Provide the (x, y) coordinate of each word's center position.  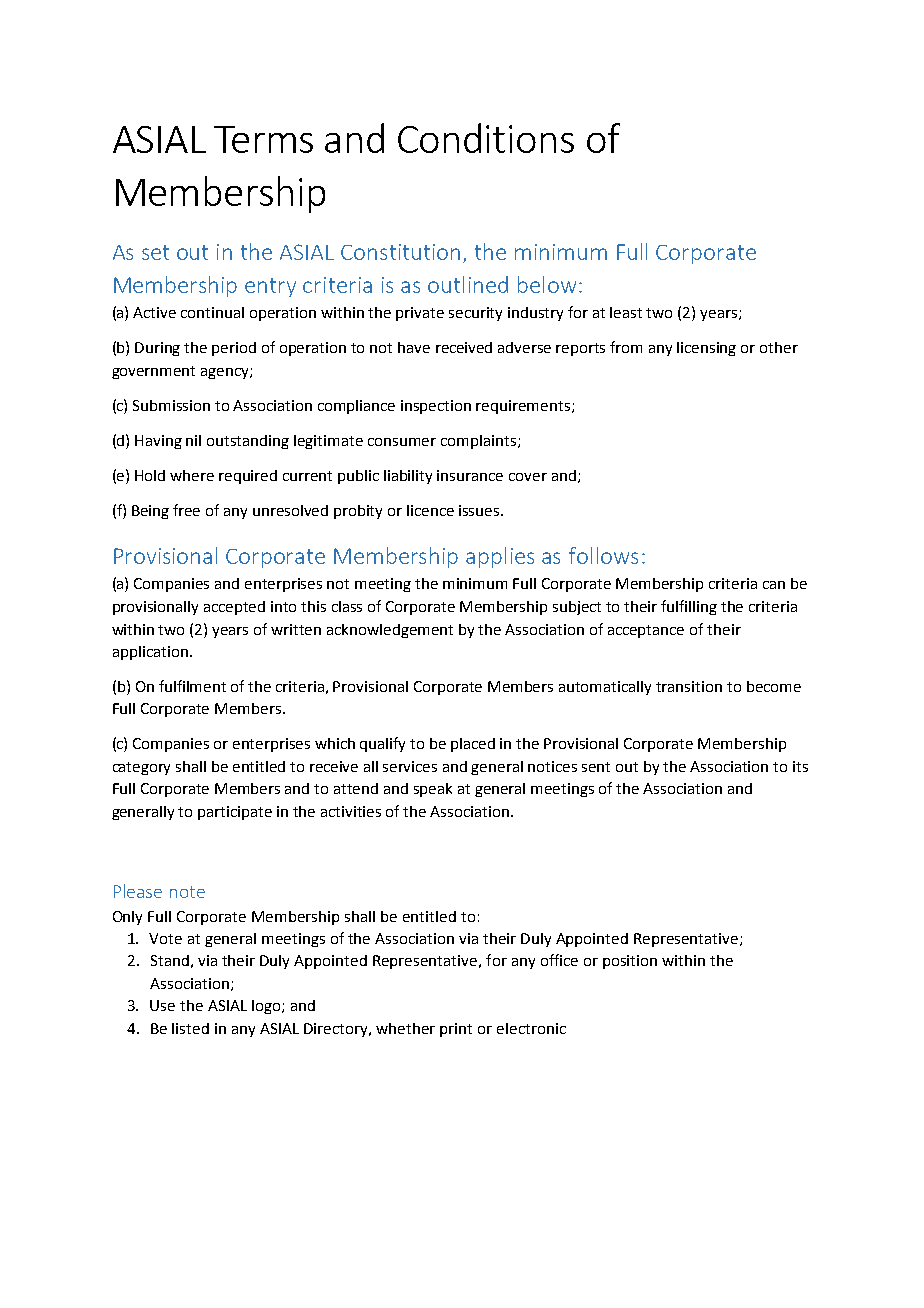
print (456, 1030)
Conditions (486, 138)
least (626, 312)
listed (190, 1028)
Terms (263, 139)
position (630, 962)
